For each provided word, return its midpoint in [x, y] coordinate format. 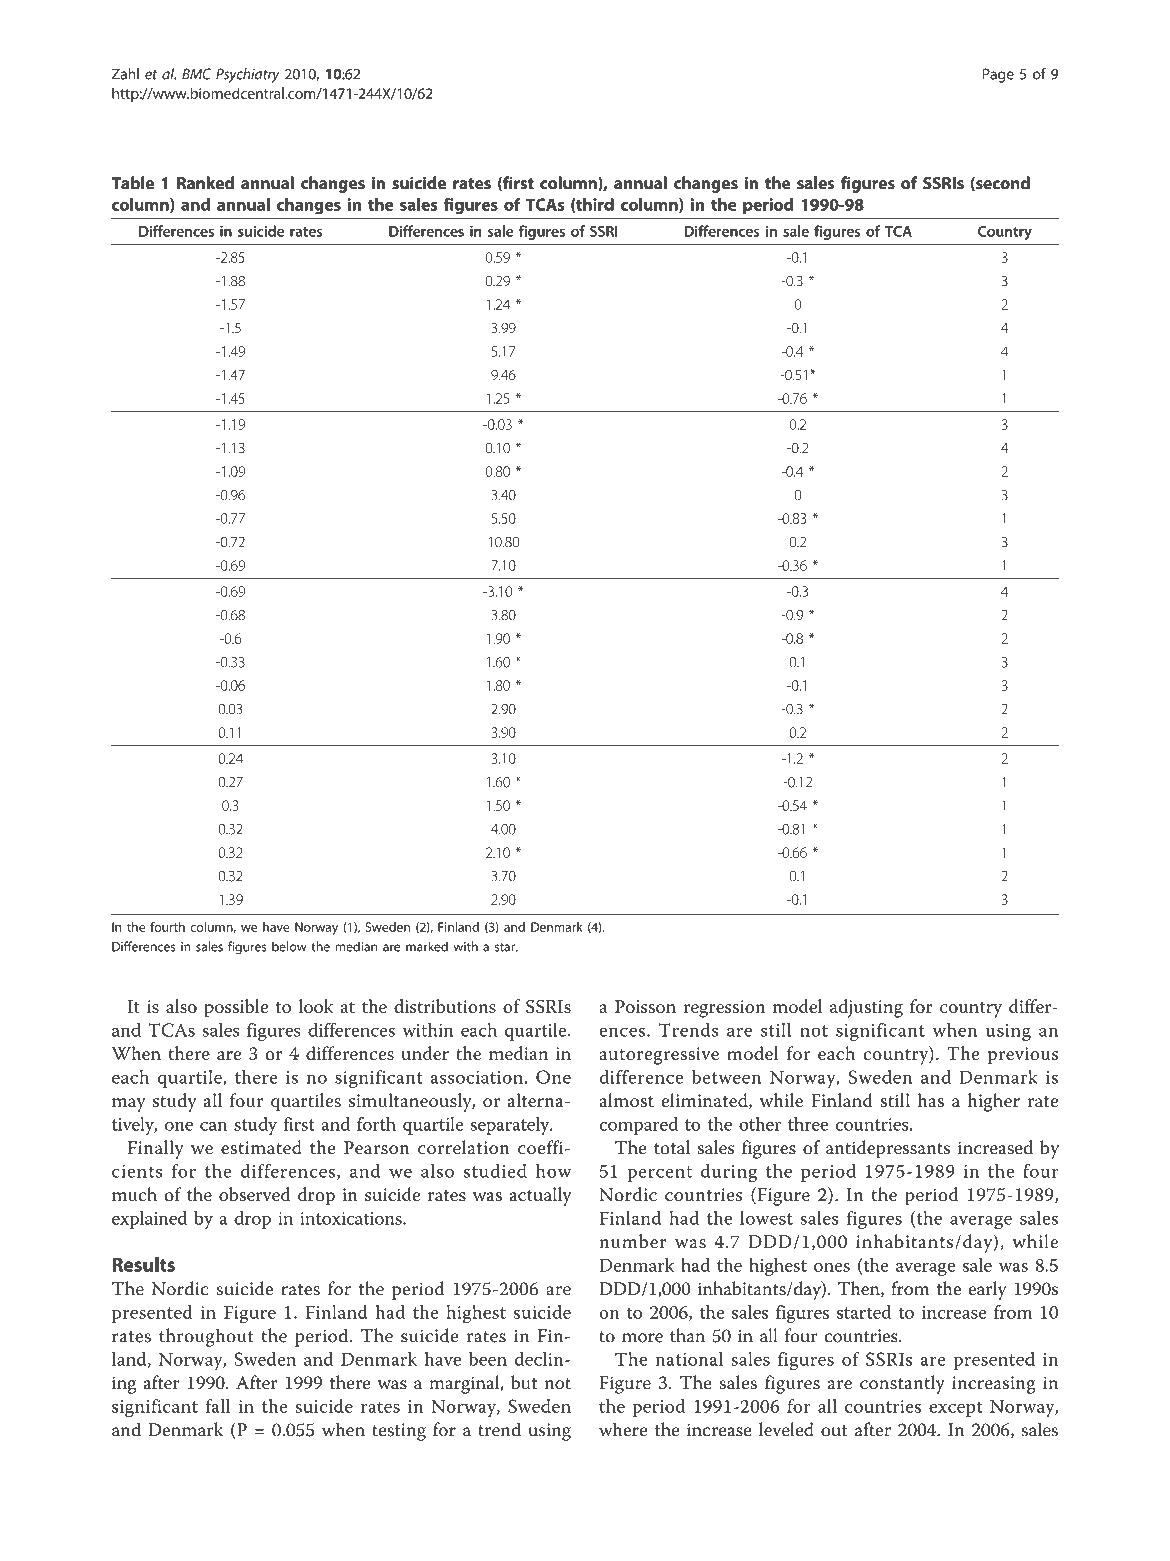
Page [998, 75]
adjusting [866, 1008]
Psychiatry [247, 75]
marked [427, 946]
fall [218, 1406]
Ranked [205, 183]
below [289, 946]
